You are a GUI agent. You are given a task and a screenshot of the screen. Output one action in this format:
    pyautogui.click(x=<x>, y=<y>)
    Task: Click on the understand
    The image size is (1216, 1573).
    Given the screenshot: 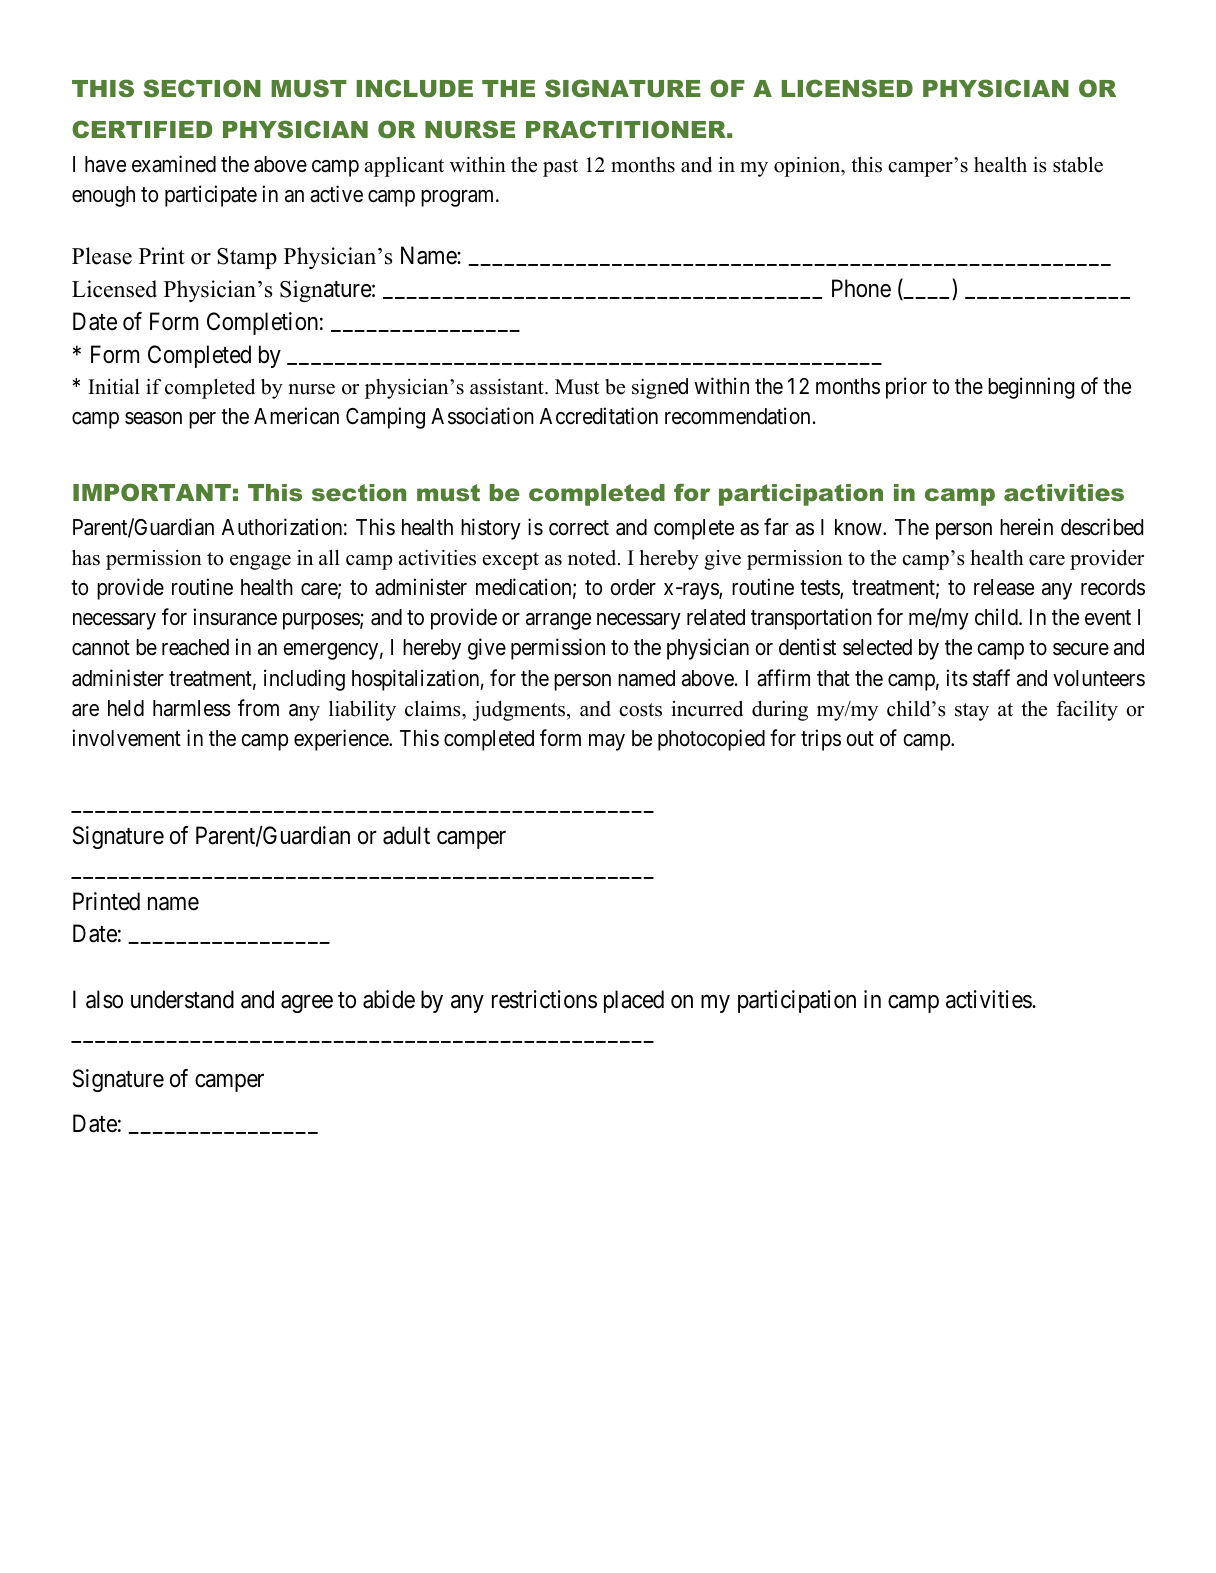 What is the action you would take?
    pyautogui.click(x=182, y=999)
